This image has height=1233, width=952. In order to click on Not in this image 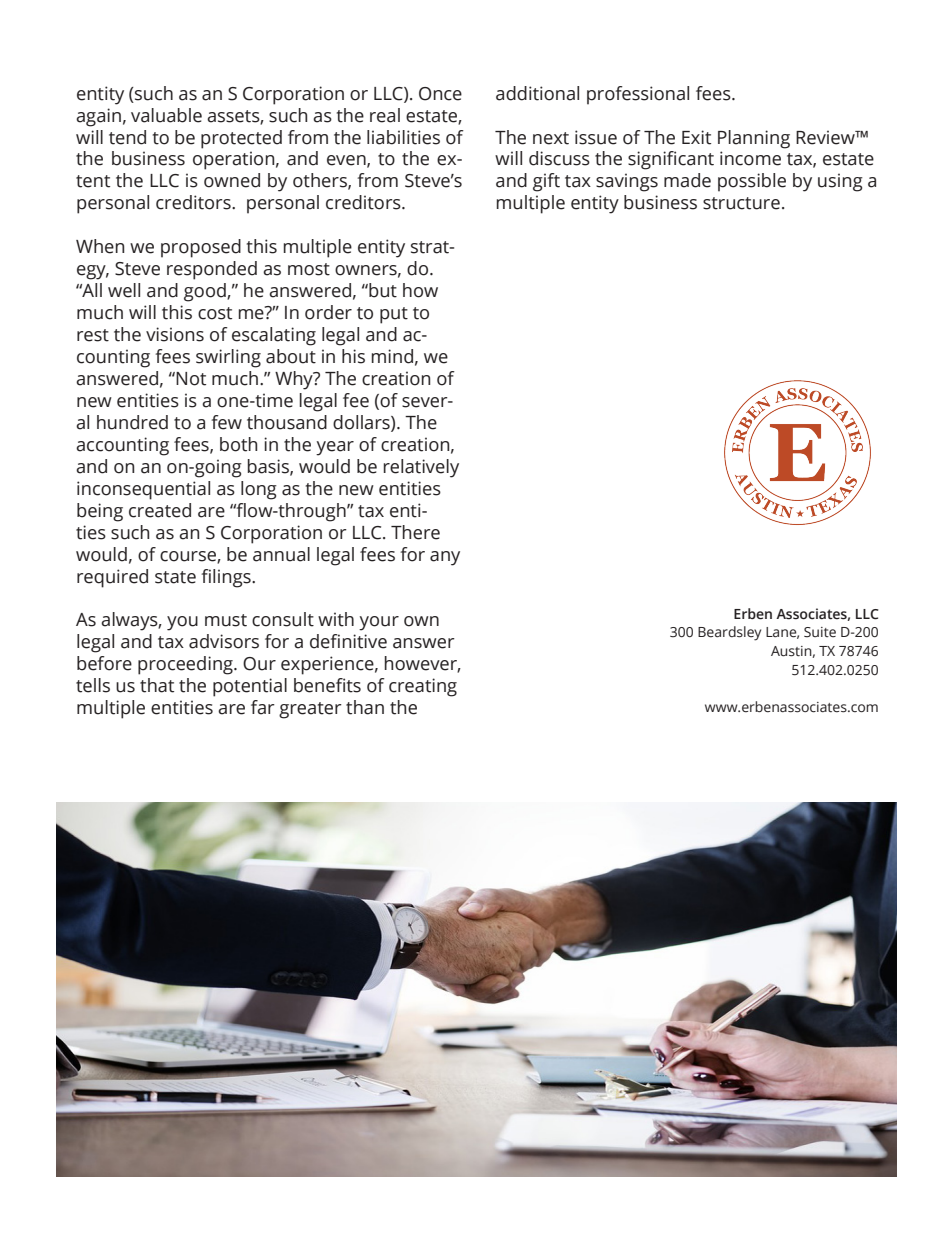, I will do `click(191, 379)`.
